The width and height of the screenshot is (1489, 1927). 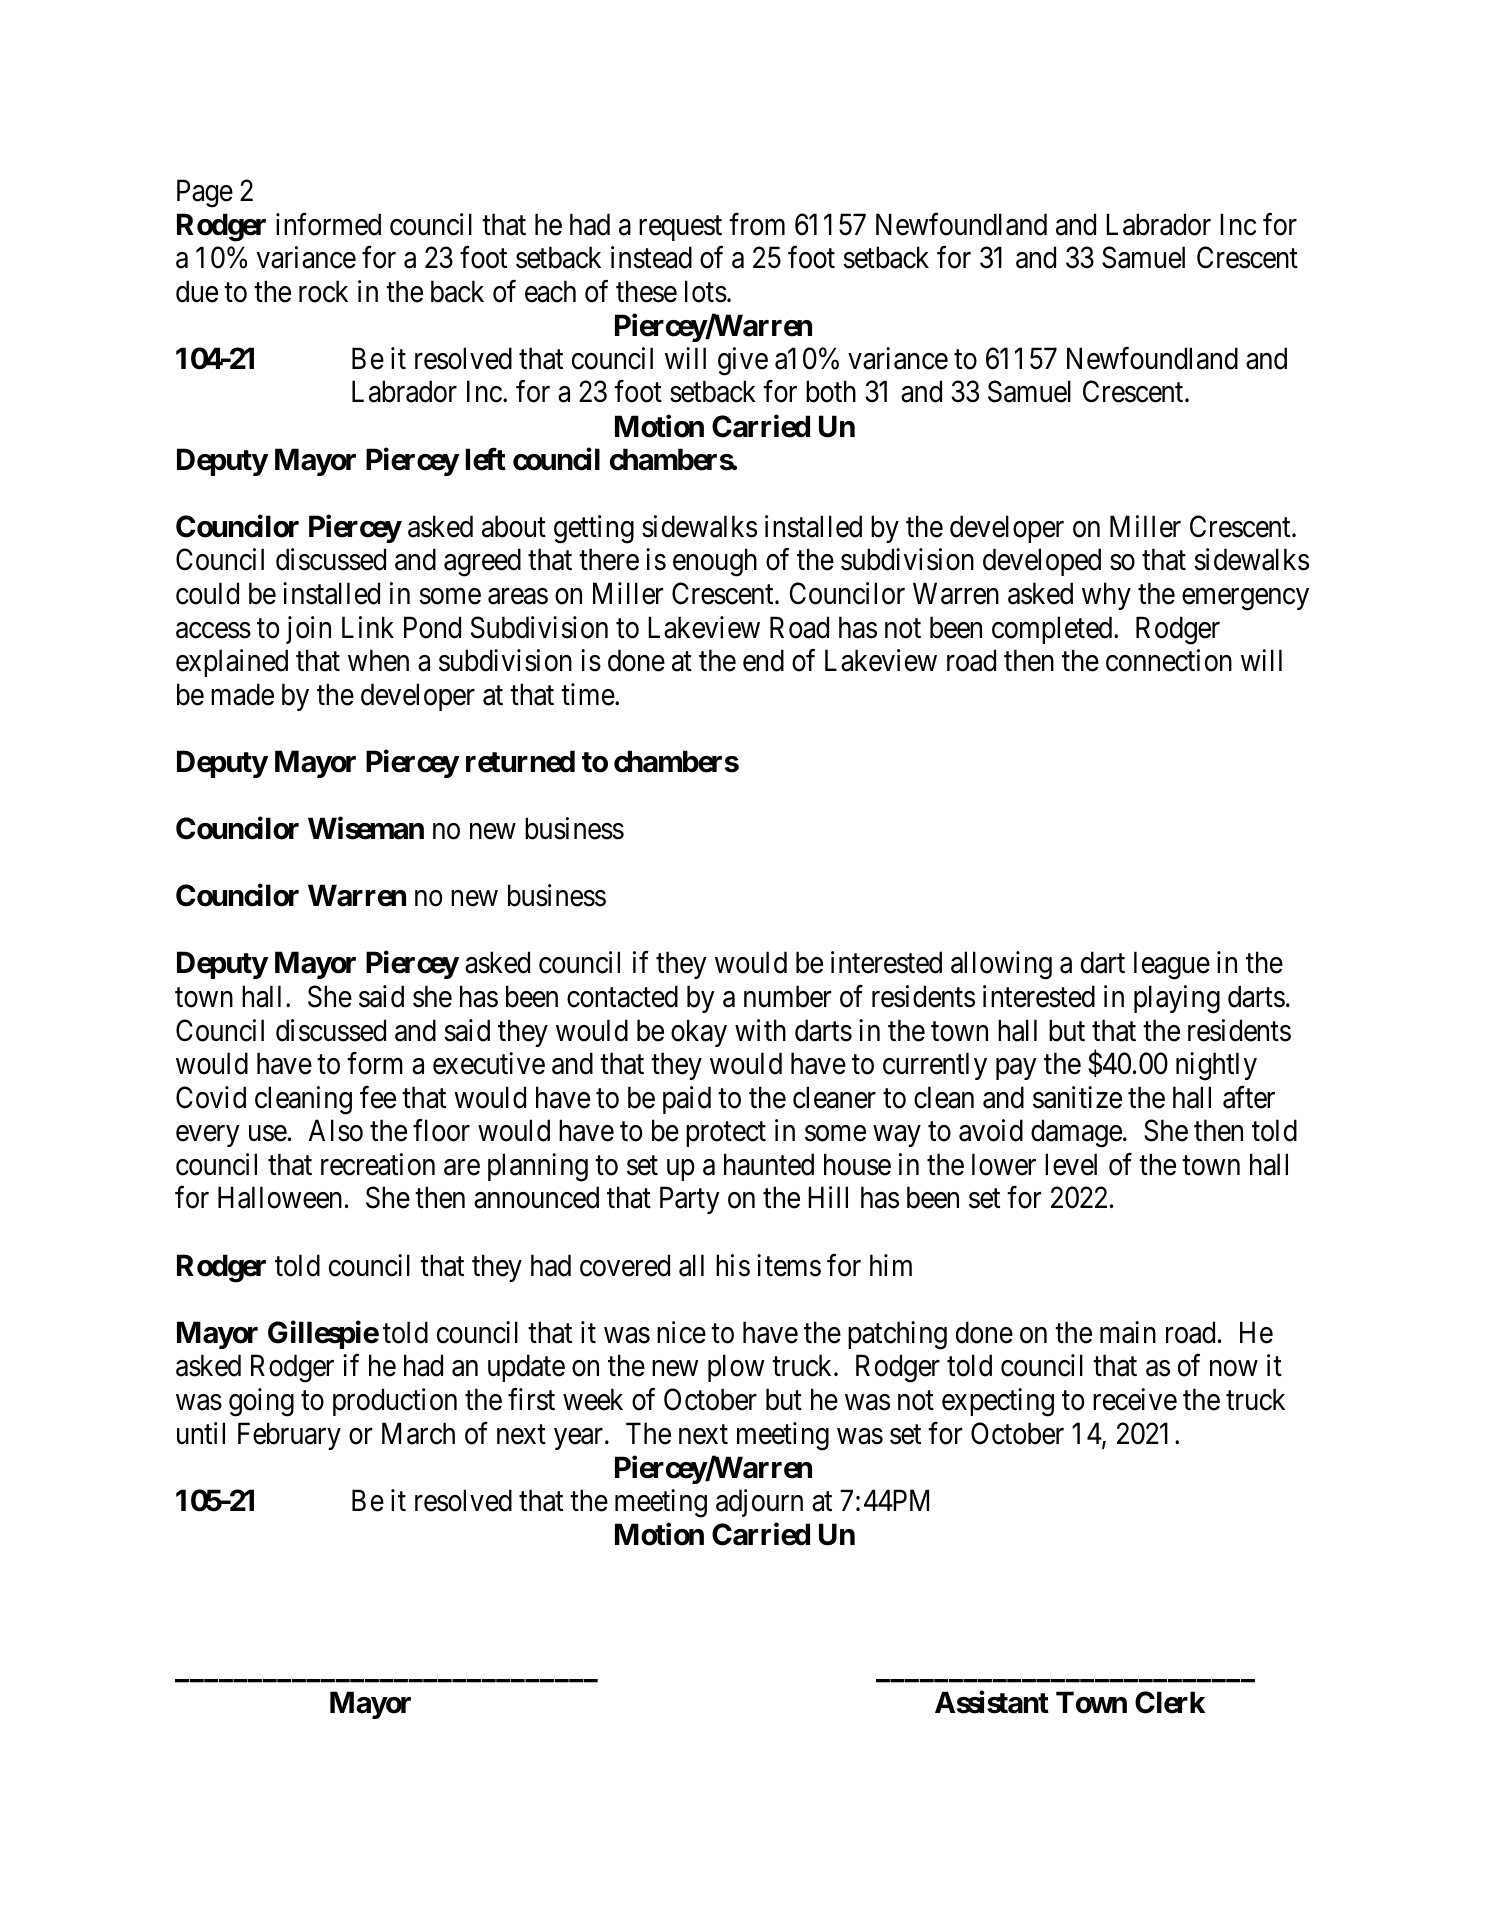 What do you see at coordinates (308, 630) in the screenshot?
I see `join` at bounding box center [308, 630].
